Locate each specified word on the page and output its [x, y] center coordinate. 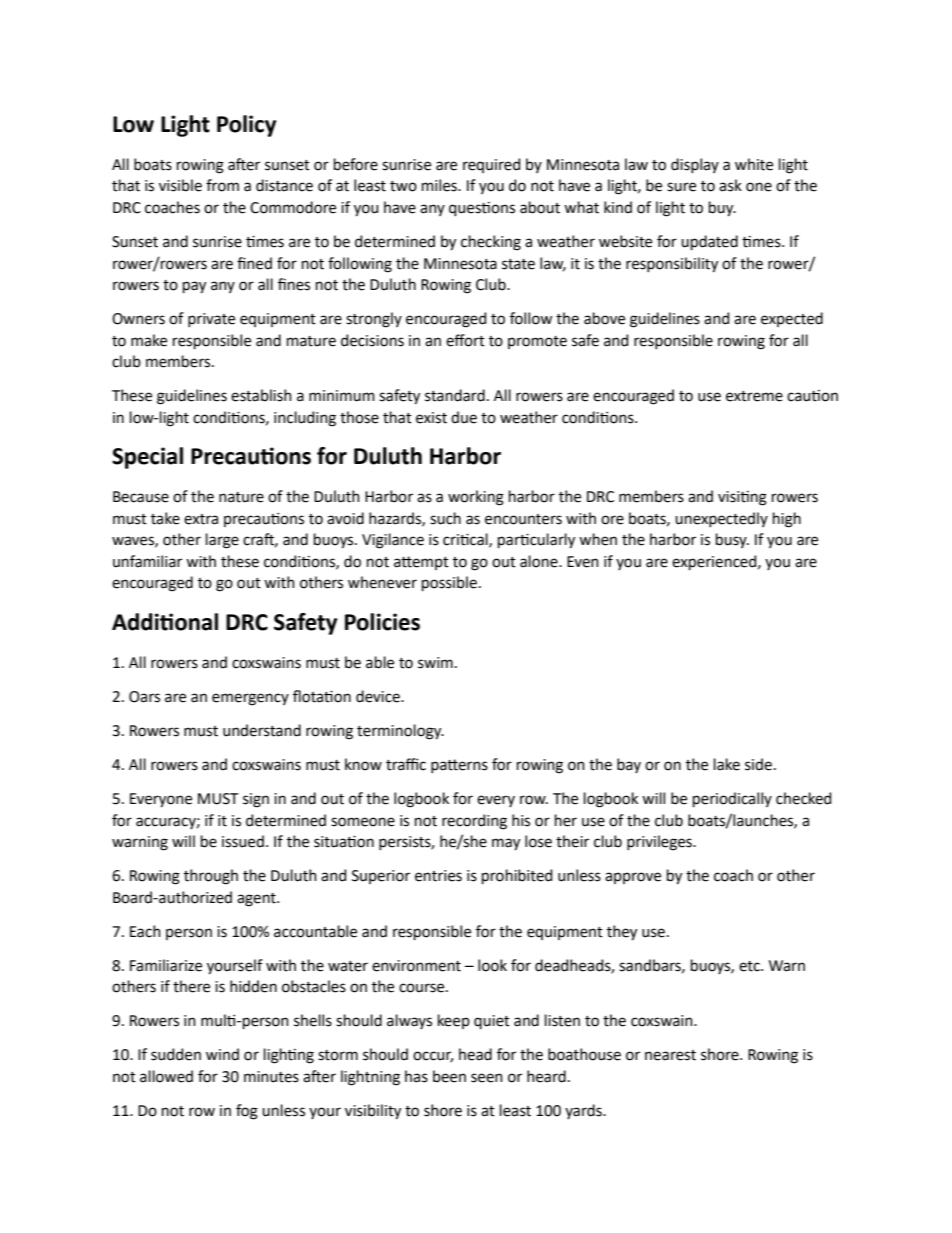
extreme [754, 396]
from [222, 185]
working [476, 498]
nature [241, 497]
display [695, 165]
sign [256, 800]
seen [487, 1078]
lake [727, 764]
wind [222, 1054]
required [491, 165]
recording [474, 822]
